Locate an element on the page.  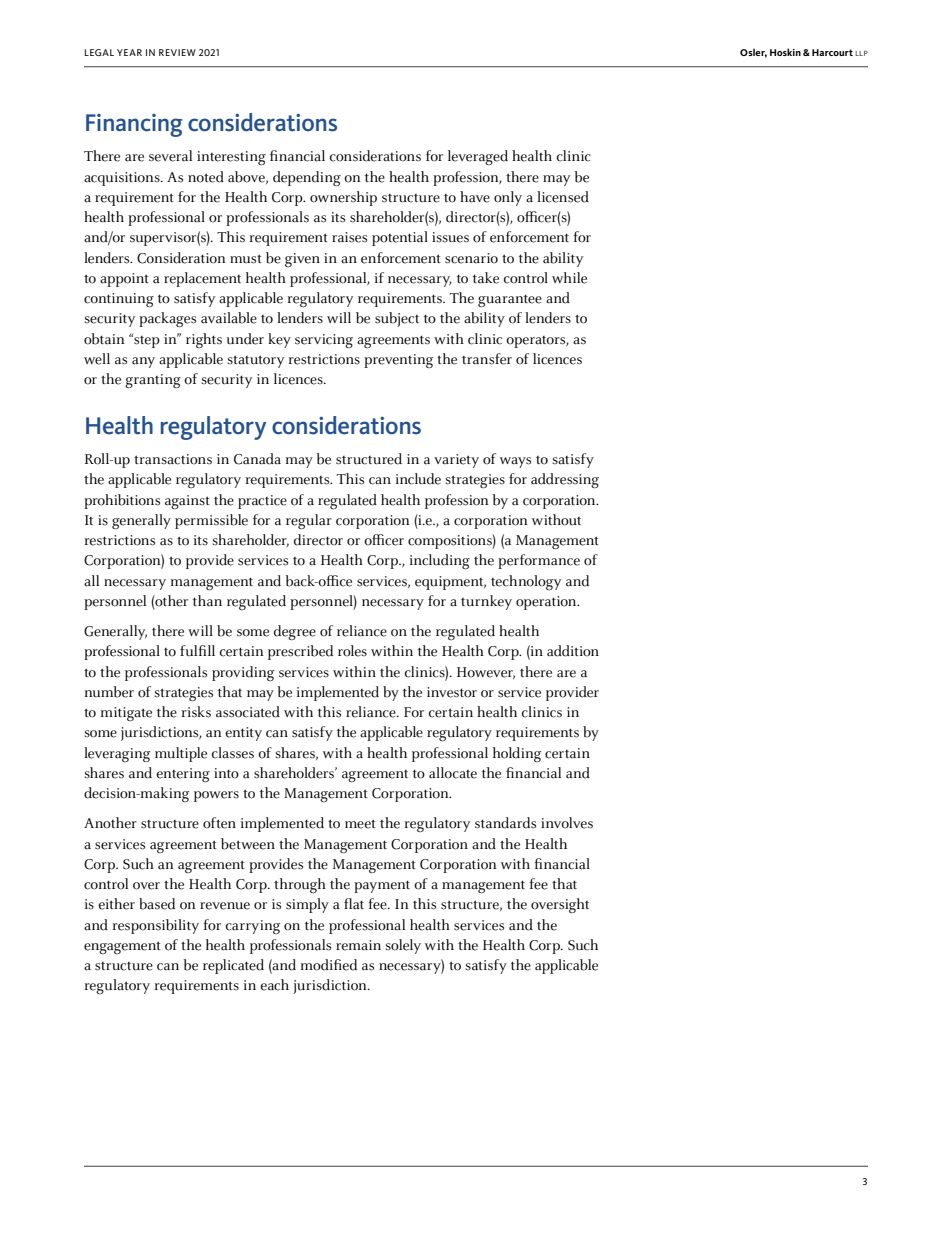
solely is located at coordinates (403, 946).
